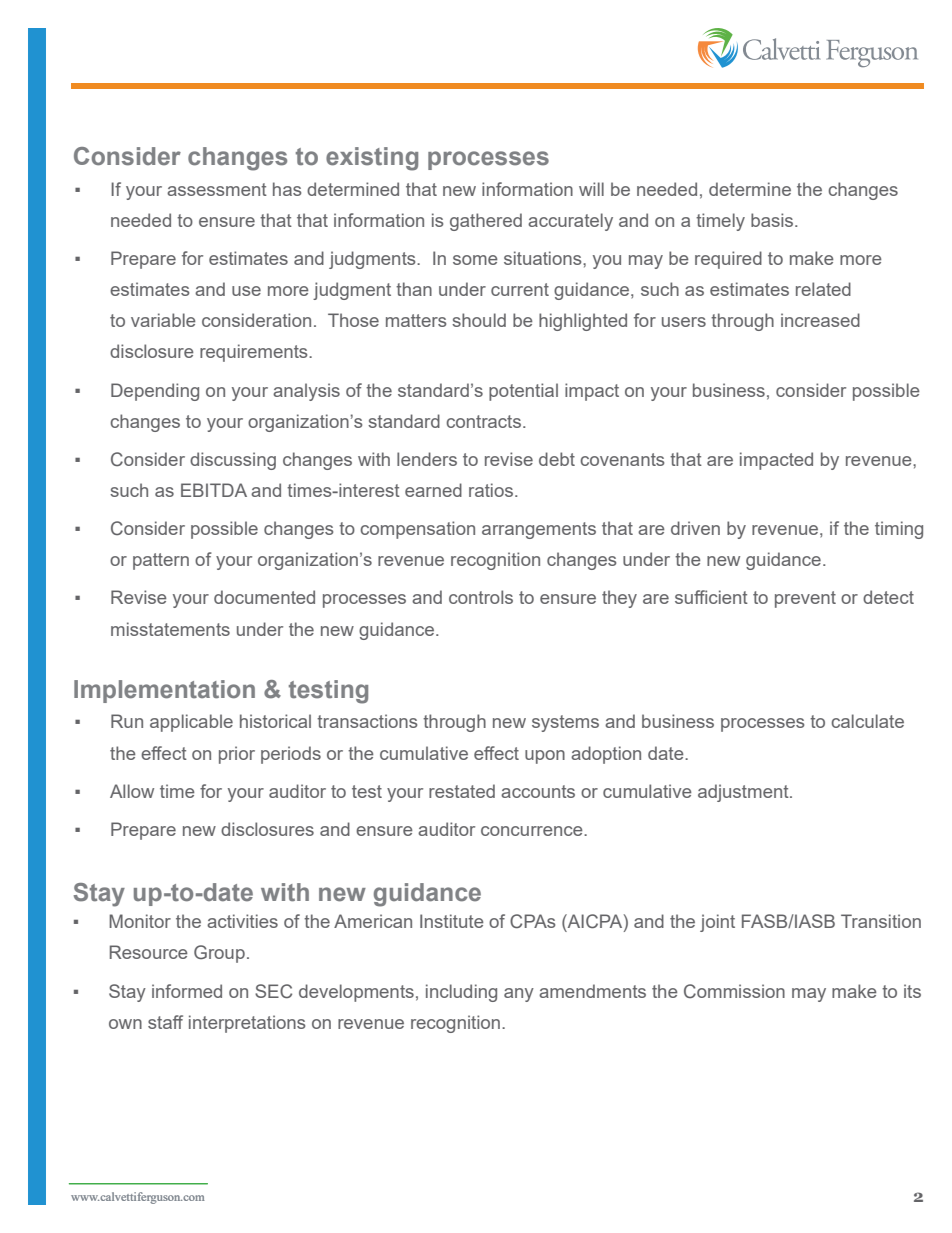 This screenshot has height=1233, width=952. I want to click on controls, so click(481, 597).
